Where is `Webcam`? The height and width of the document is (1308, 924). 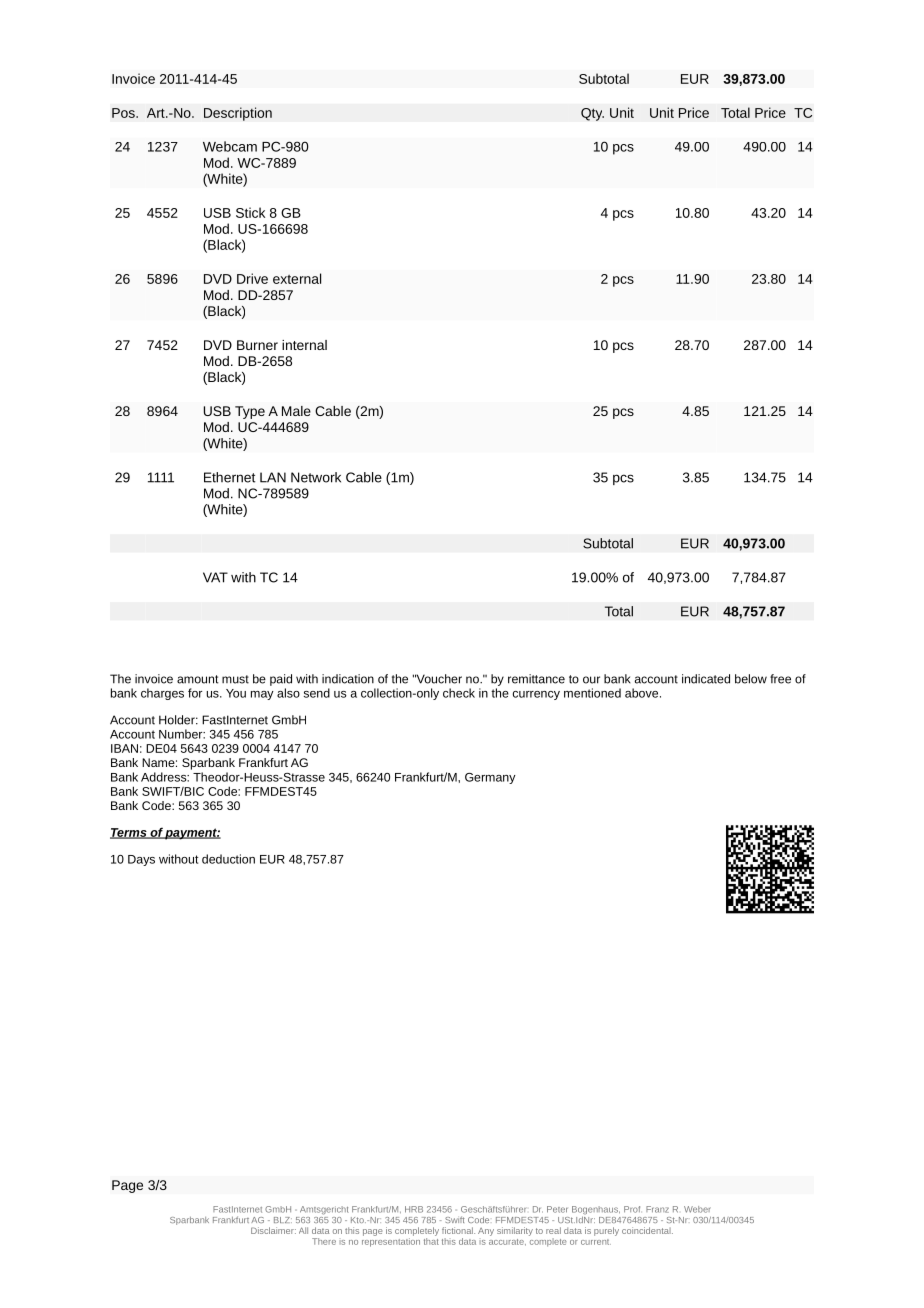
Webcam is located at coordinates (230, 146).
